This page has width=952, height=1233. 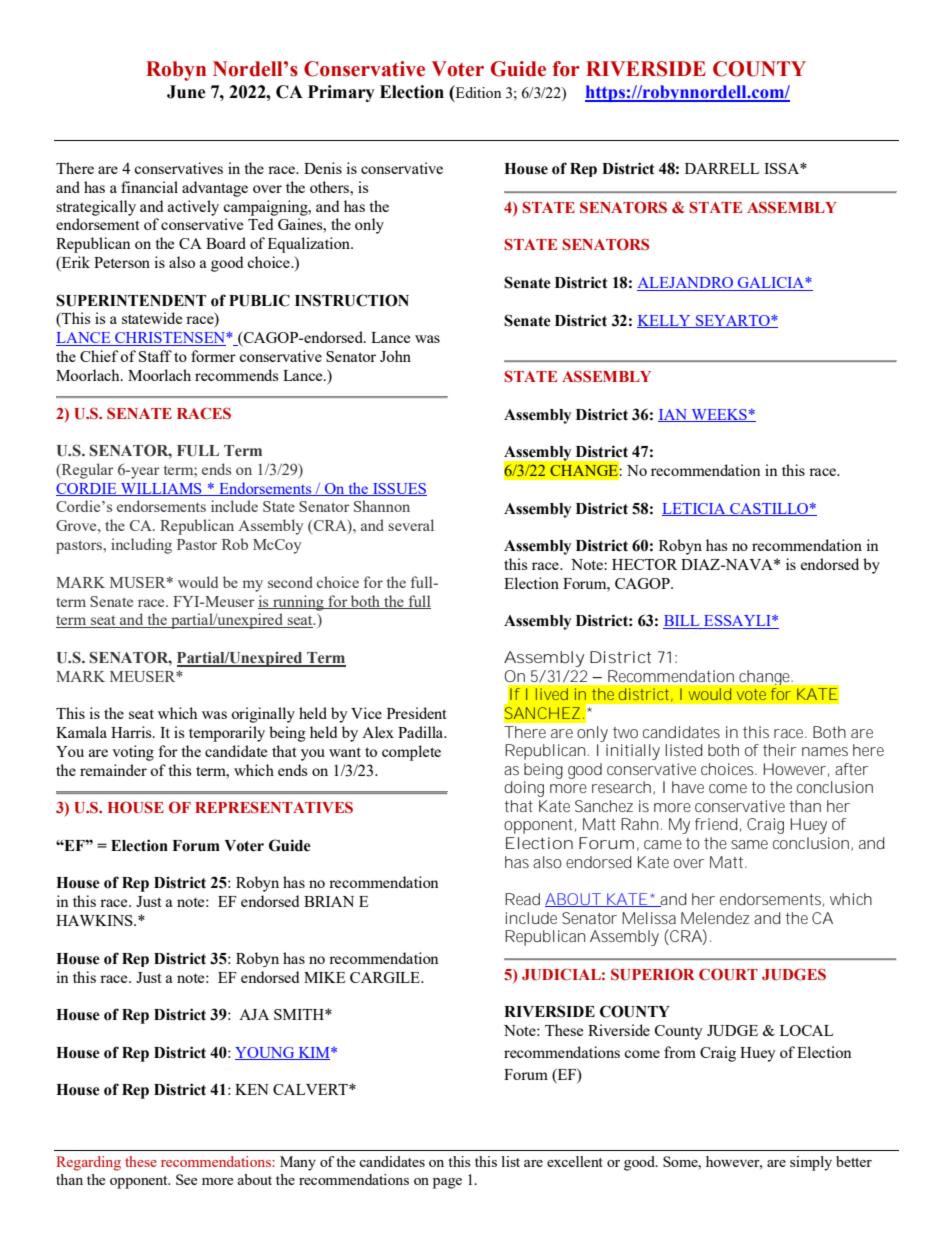 I want to click on same, so click(x=749, y=844).
